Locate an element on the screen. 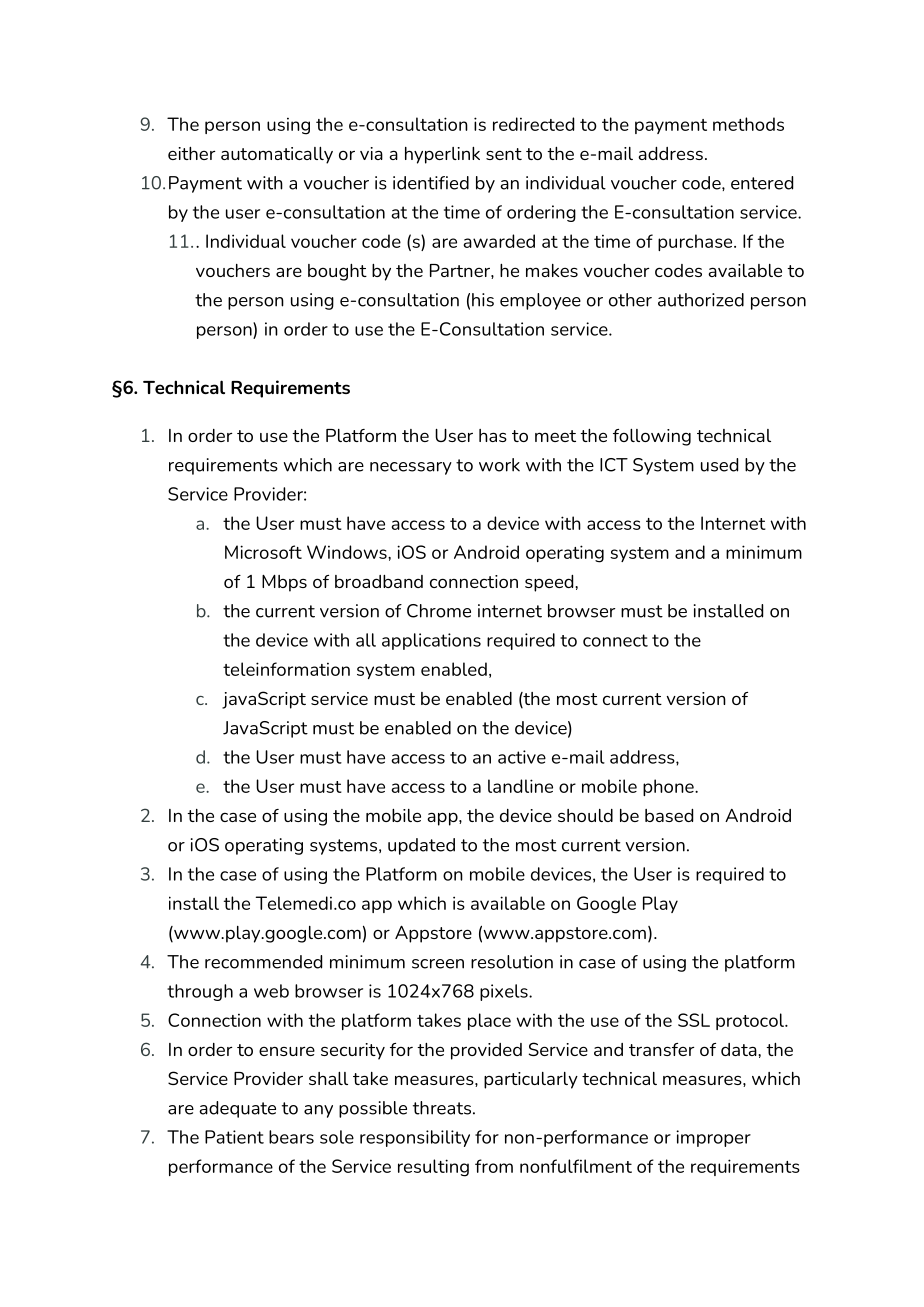 This screenshot has width=924, height=1307. following is located at coordinates (652, 437).
